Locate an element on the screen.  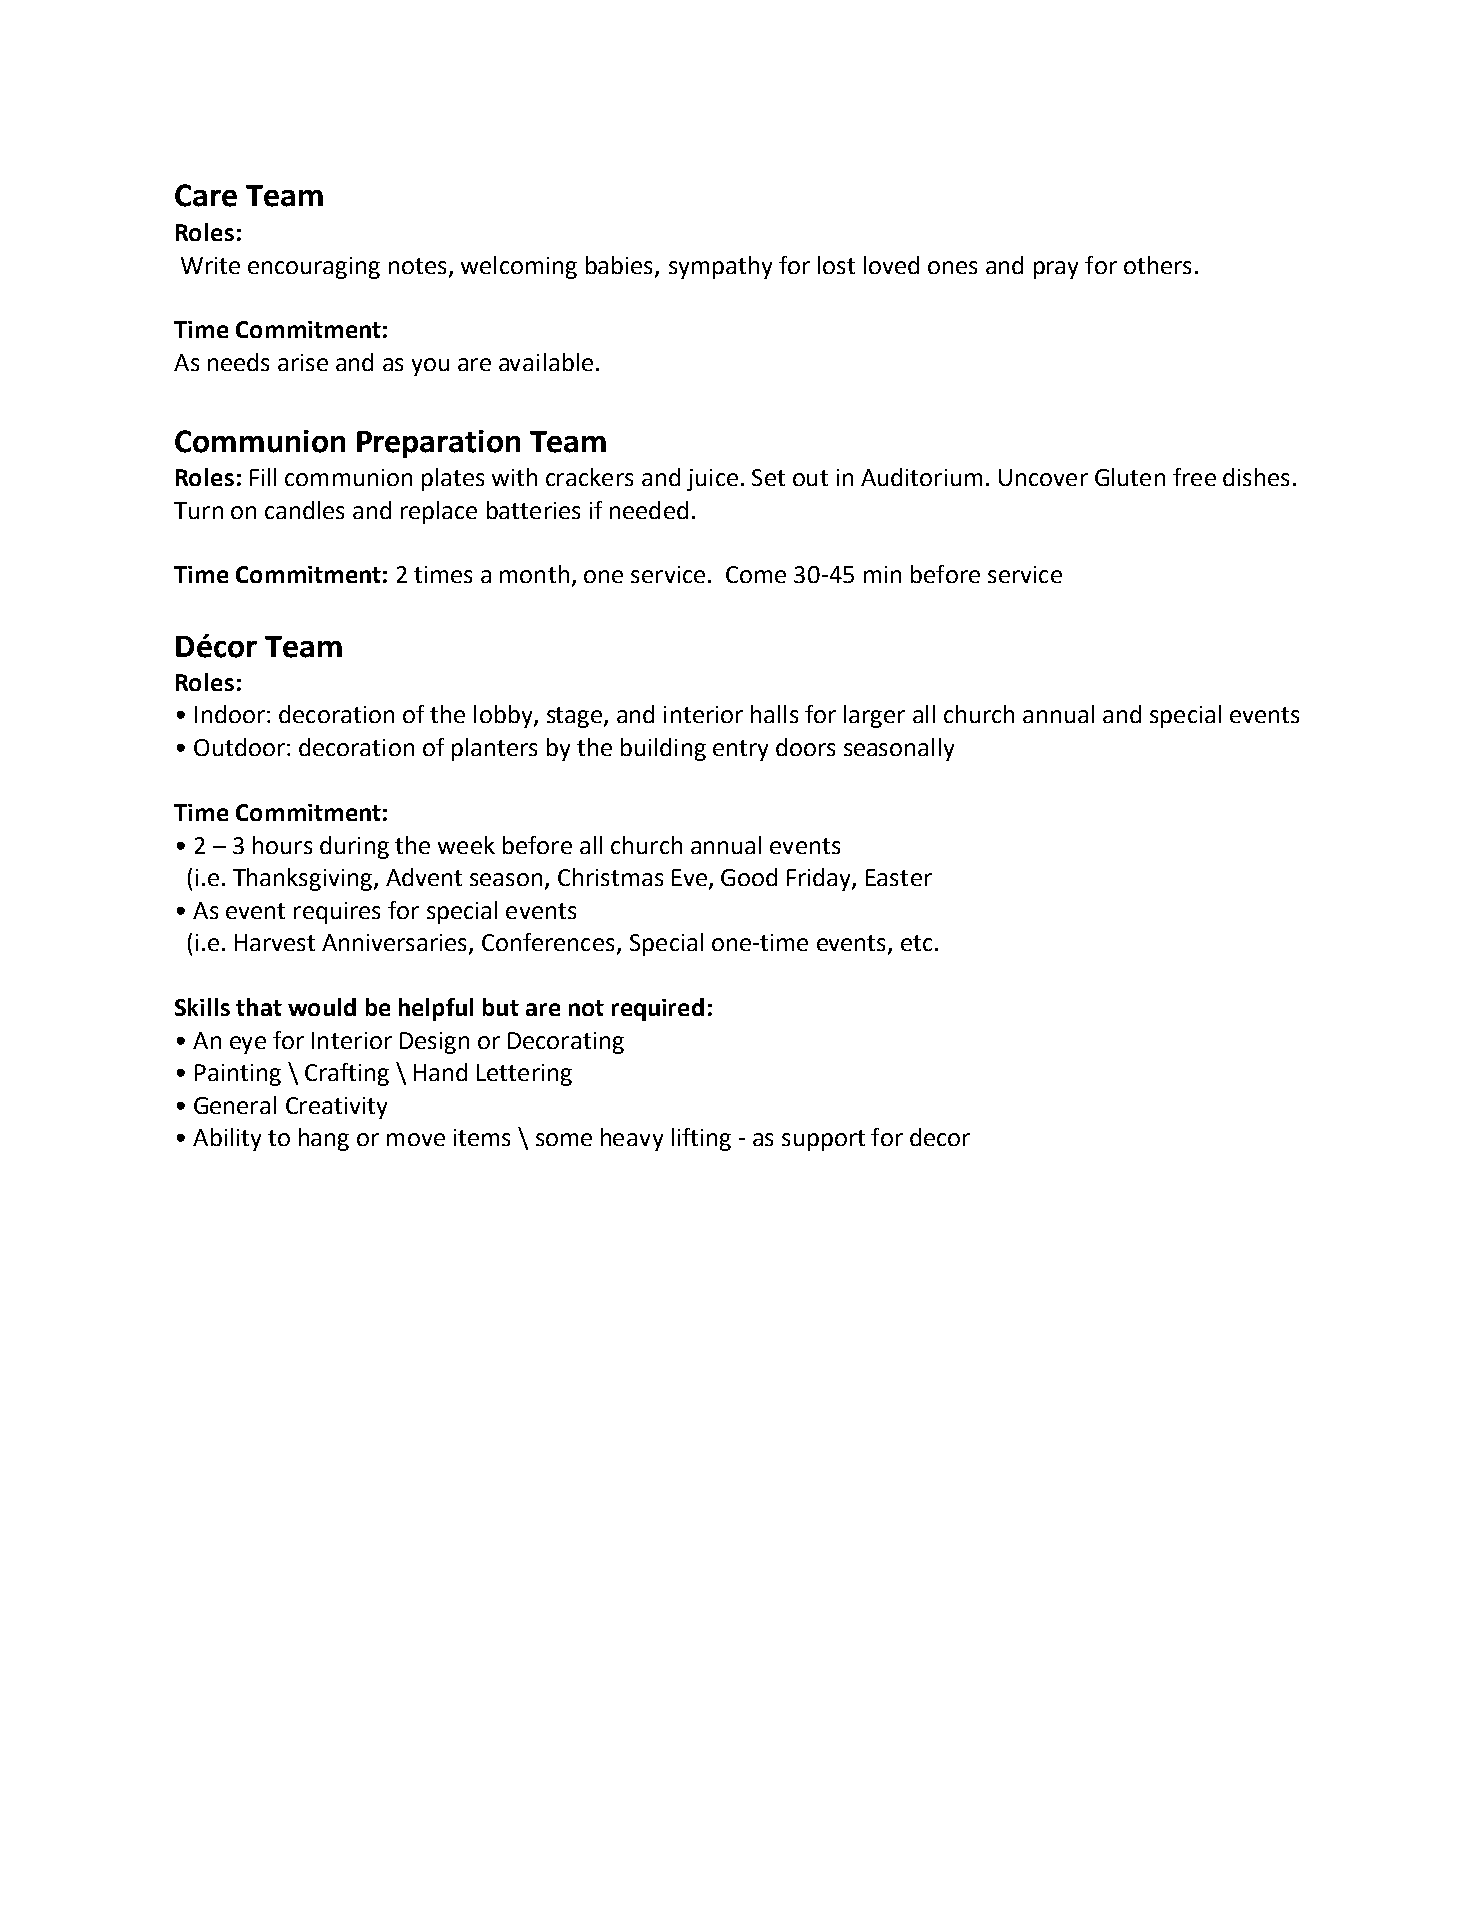
sympathy is located at coordinates (720, 267).
